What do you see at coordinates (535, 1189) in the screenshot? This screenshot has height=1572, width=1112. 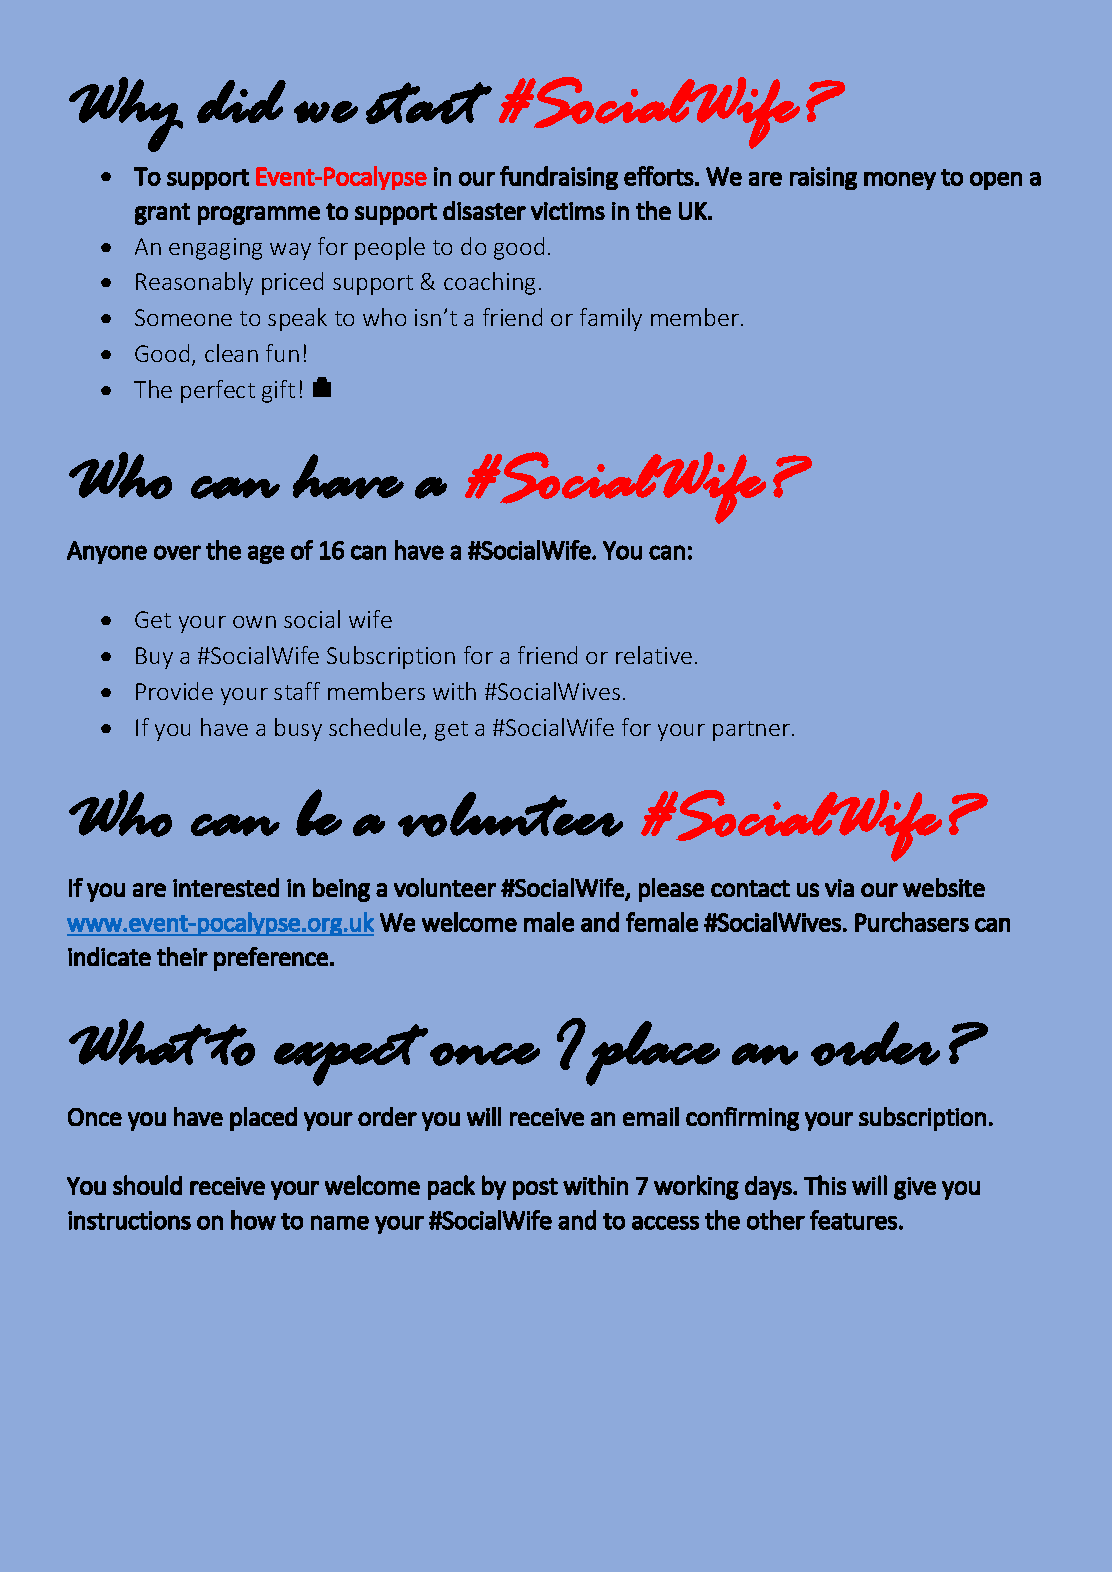 I see `post` at bounding box center [535, 1189].
